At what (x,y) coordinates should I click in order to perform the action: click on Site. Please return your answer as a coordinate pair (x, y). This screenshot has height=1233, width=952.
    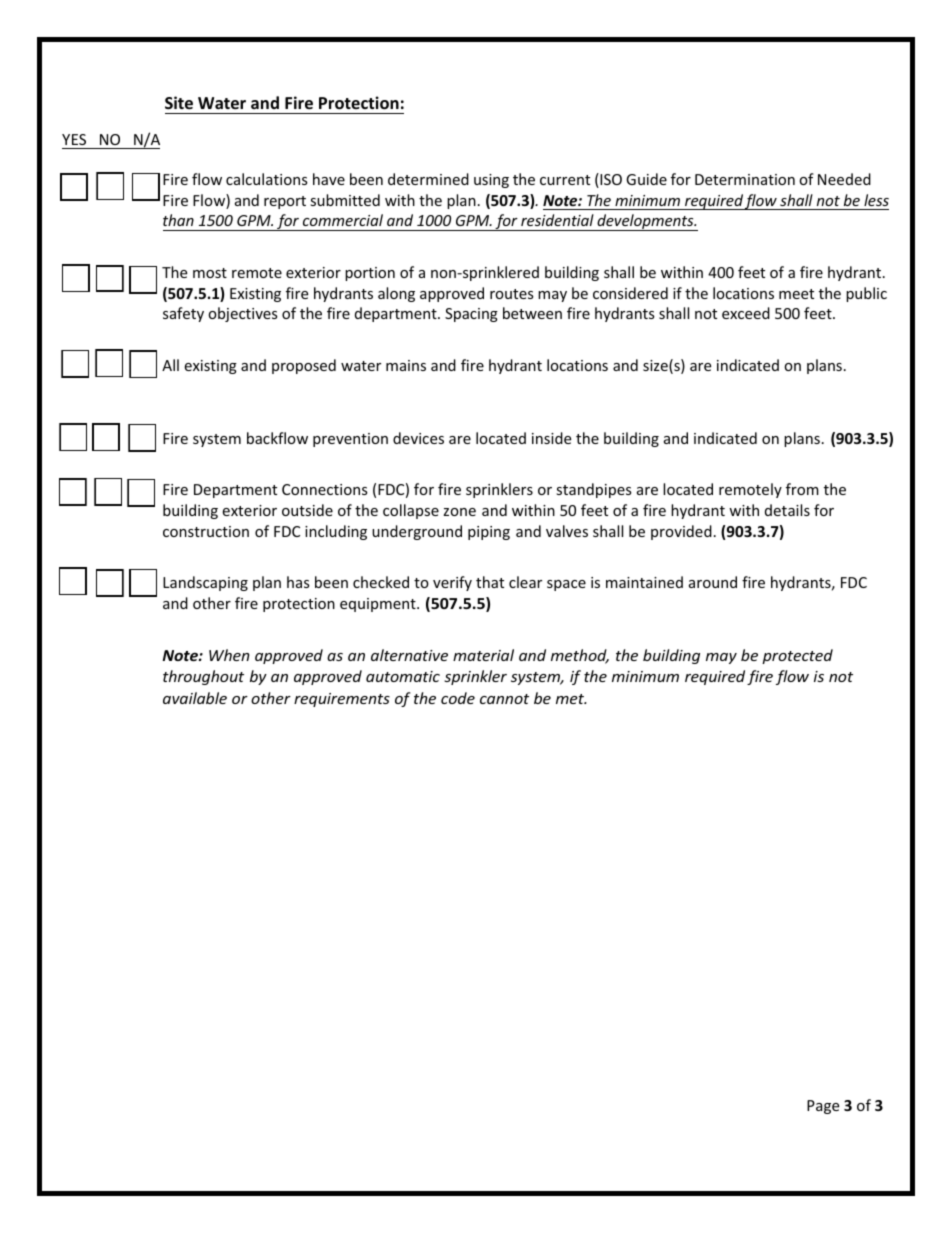
    Looking at the image, I should click on (179, 103).
